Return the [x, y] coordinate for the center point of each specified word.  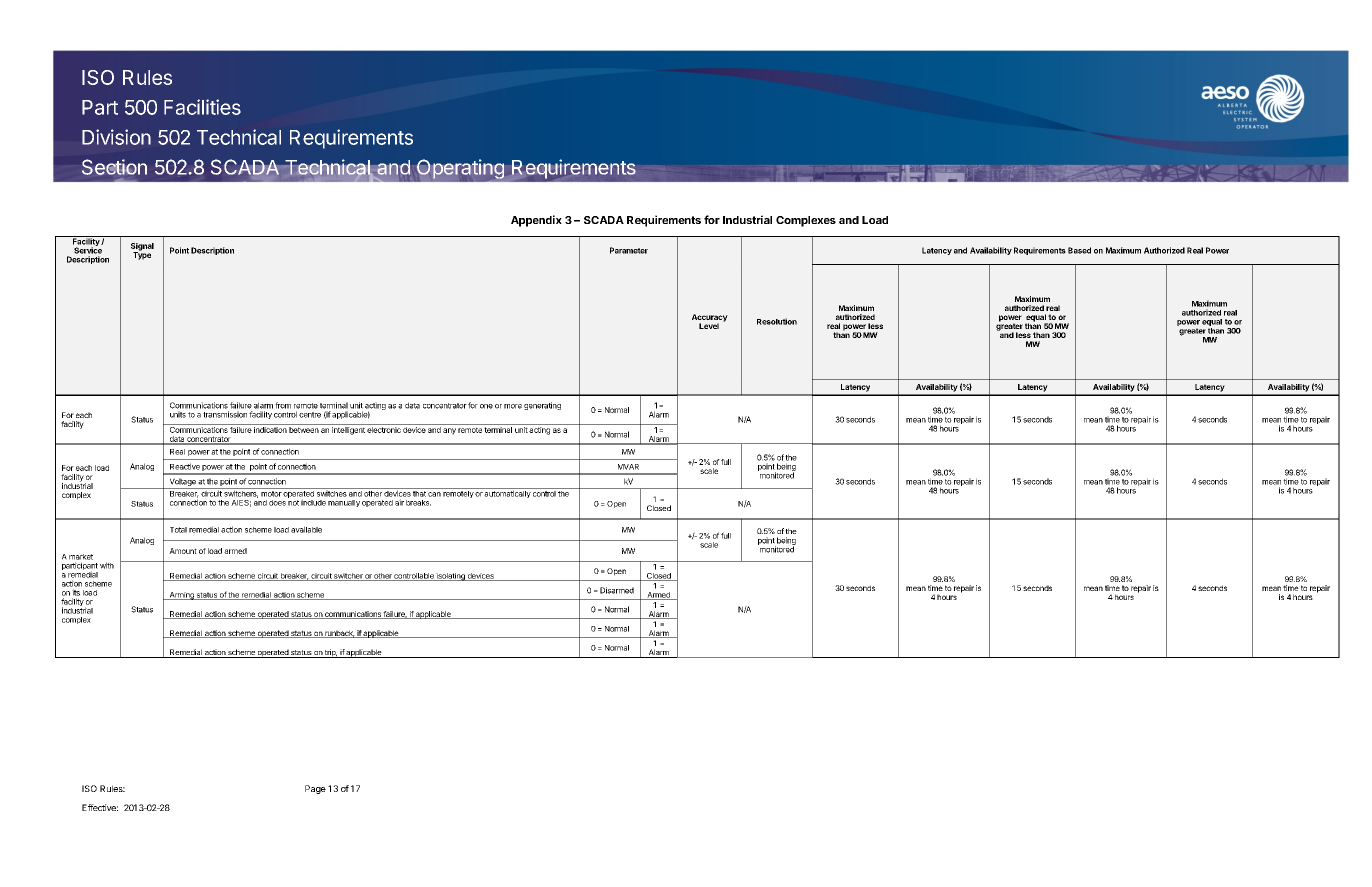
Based [1079, 250]
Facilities [202, 107]
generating [542, 406]
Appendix [536, 221]
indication [270, 430]
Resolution [777, 321]
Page [315, 789]
